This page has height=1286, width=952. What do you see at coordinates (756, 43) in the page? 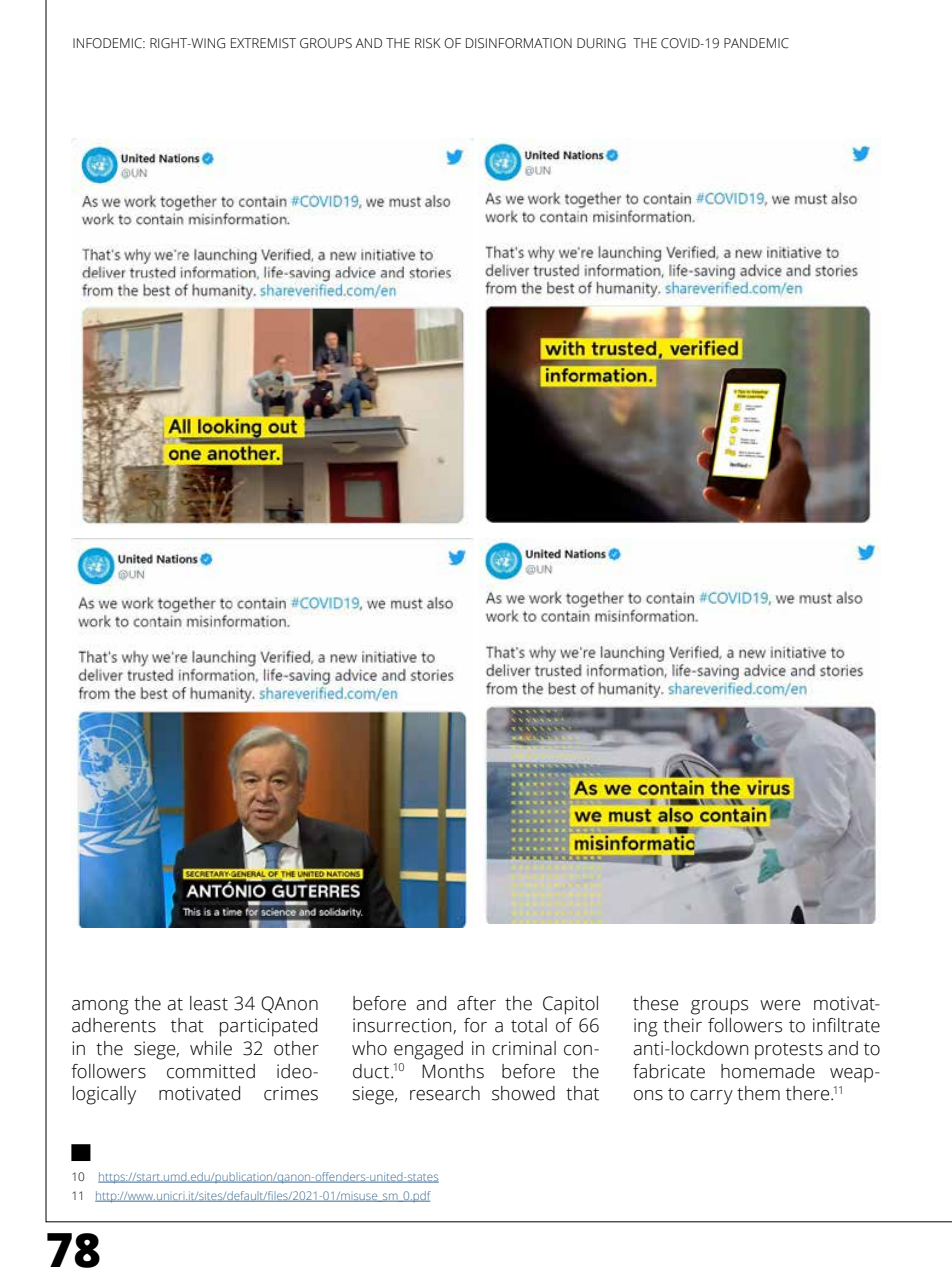
I see `pandemic` at bounding box center [756, 43].
